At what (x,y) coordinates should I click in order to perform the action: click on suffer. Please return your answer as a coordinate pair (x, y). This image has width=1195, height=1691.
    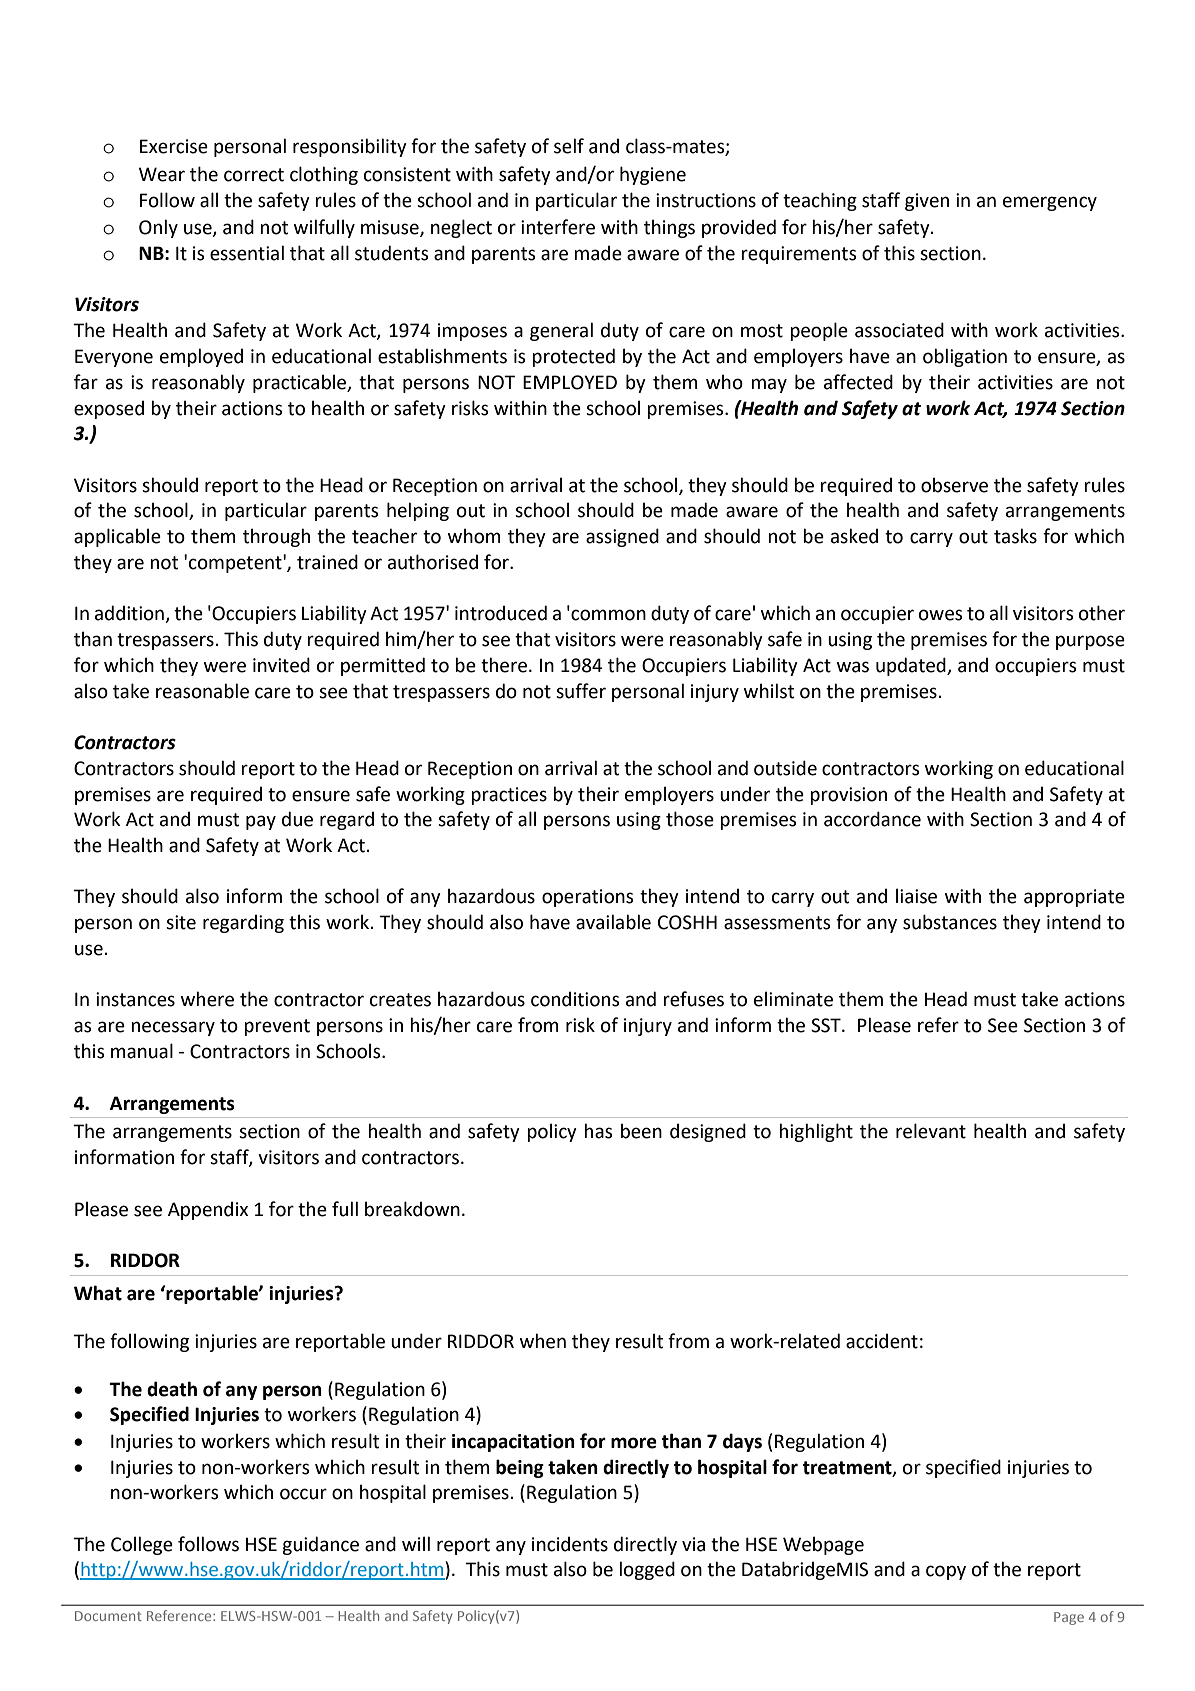
    Looking at the image, I should click on (581, 691).
